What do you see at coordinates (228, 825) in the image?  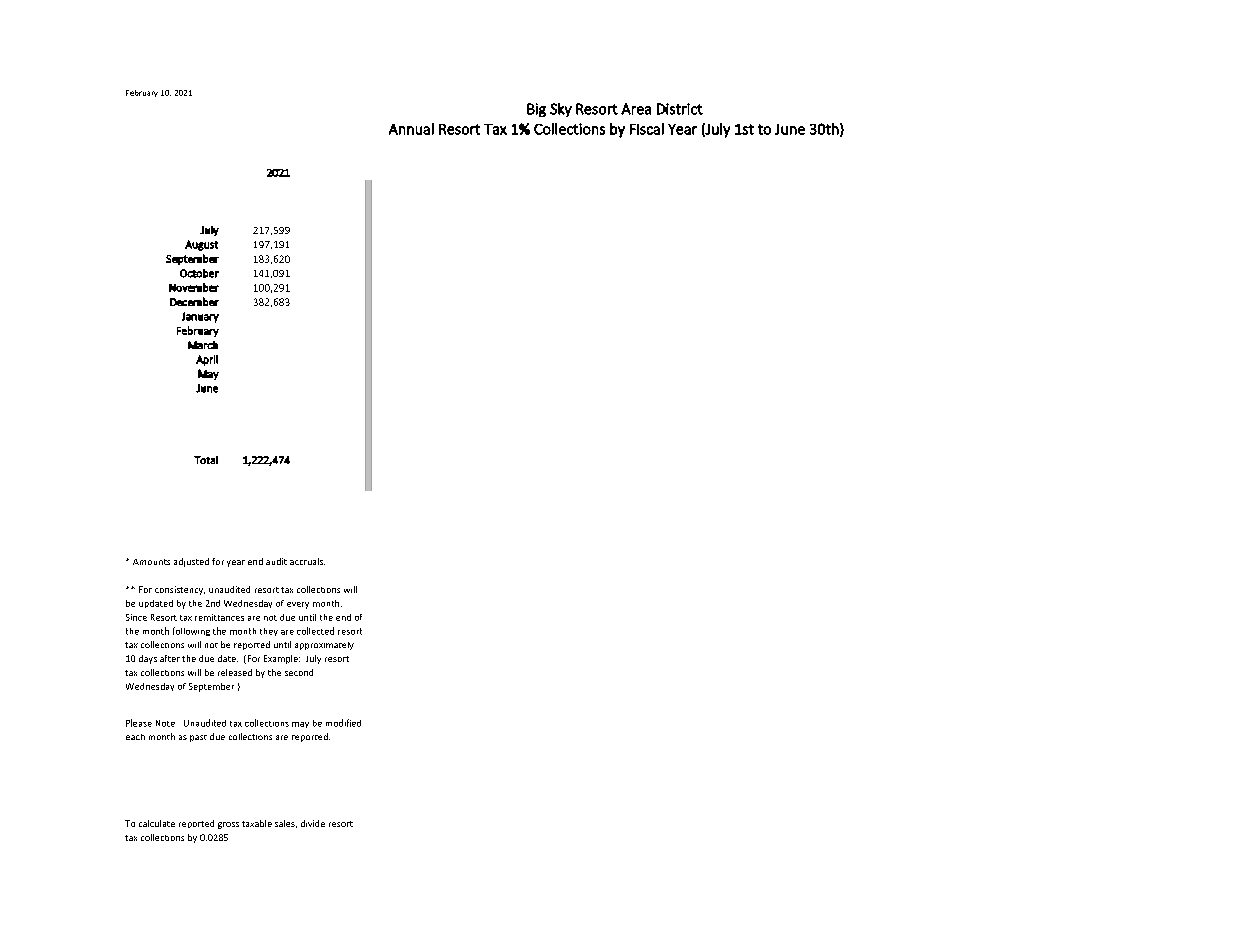 I see `gross` at bounding box center [228, 825].
